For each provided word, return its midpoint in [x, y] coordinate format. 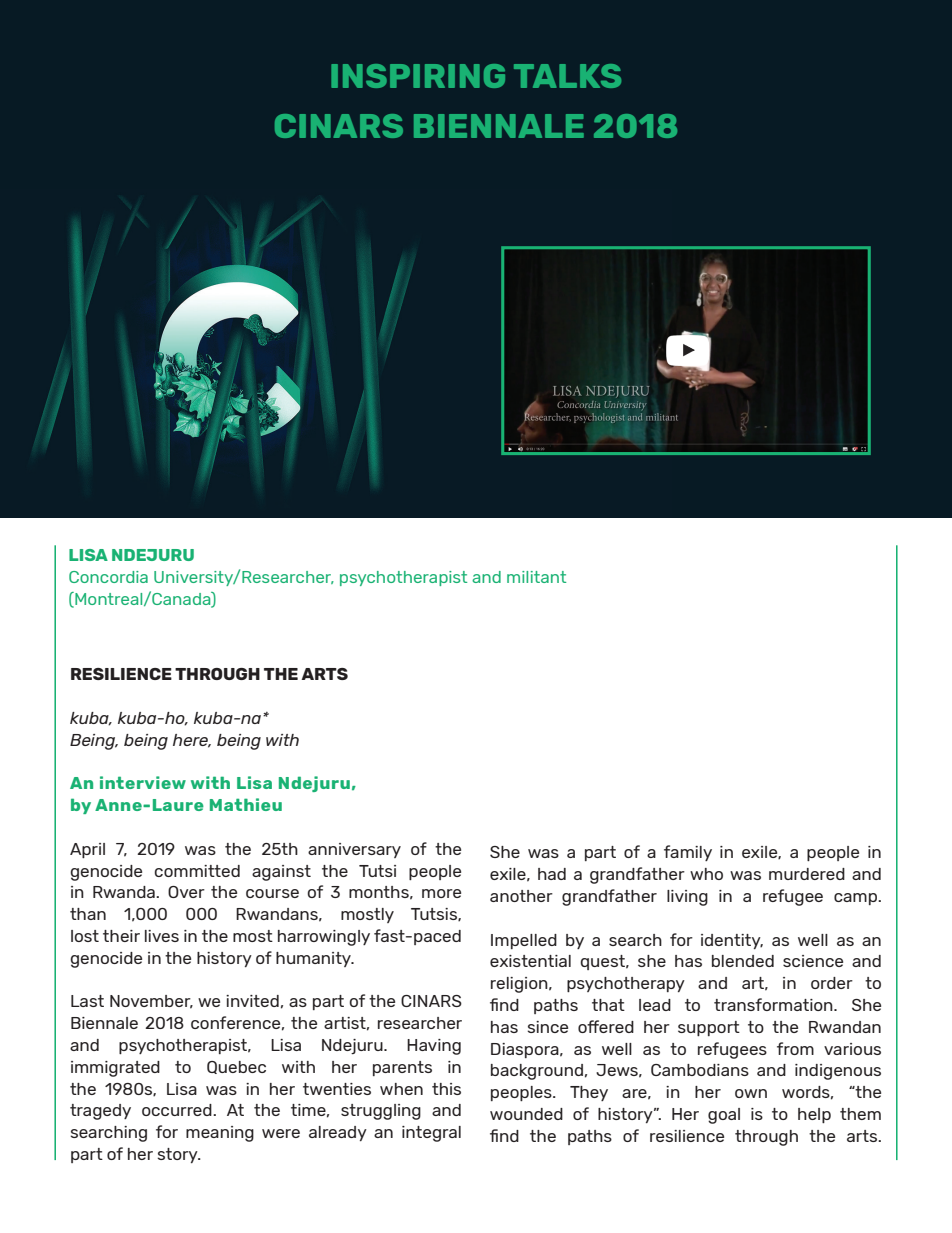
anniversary [354, 850]
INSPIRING [418, 76]
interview [143, 782]
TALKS [567, 76]
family [688, 853]
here [192, 741]
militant [536, 577]
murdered [807, 874]
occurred [178, 1110]
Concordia [108, 577]
